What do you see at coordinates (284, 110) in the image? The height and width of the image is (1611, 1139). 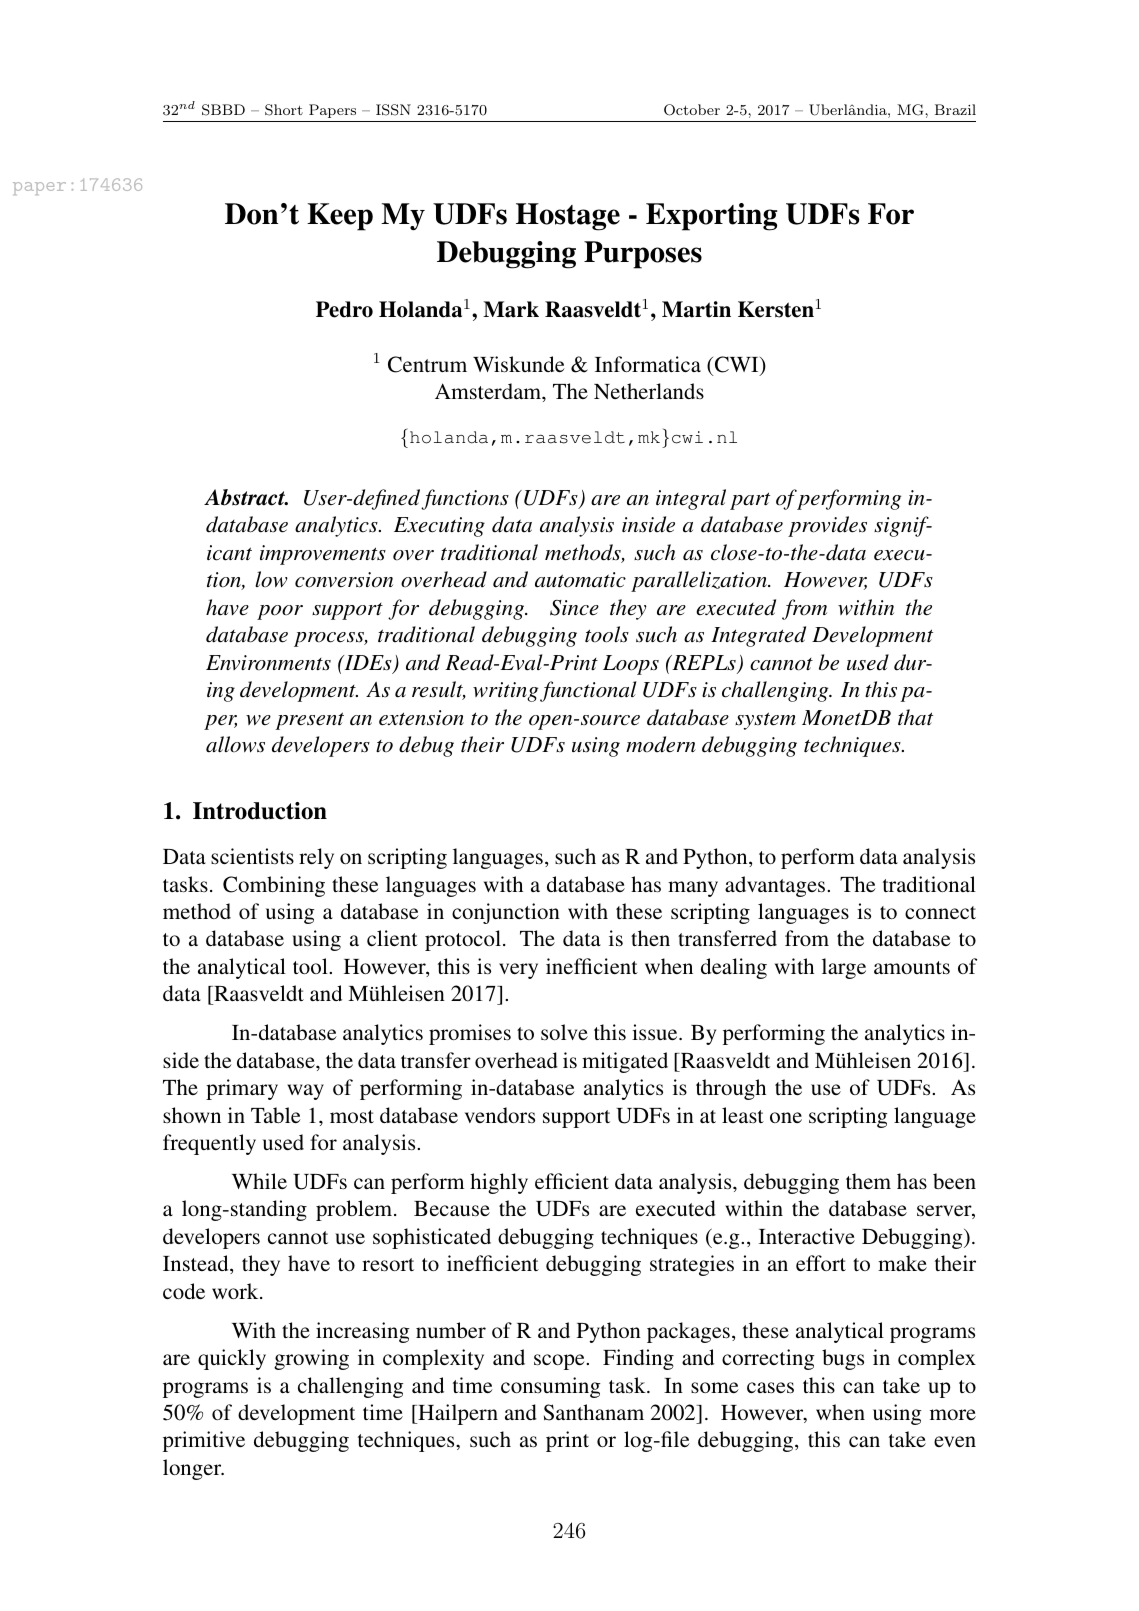 I see `Short` at bounding box center [284, 110].
